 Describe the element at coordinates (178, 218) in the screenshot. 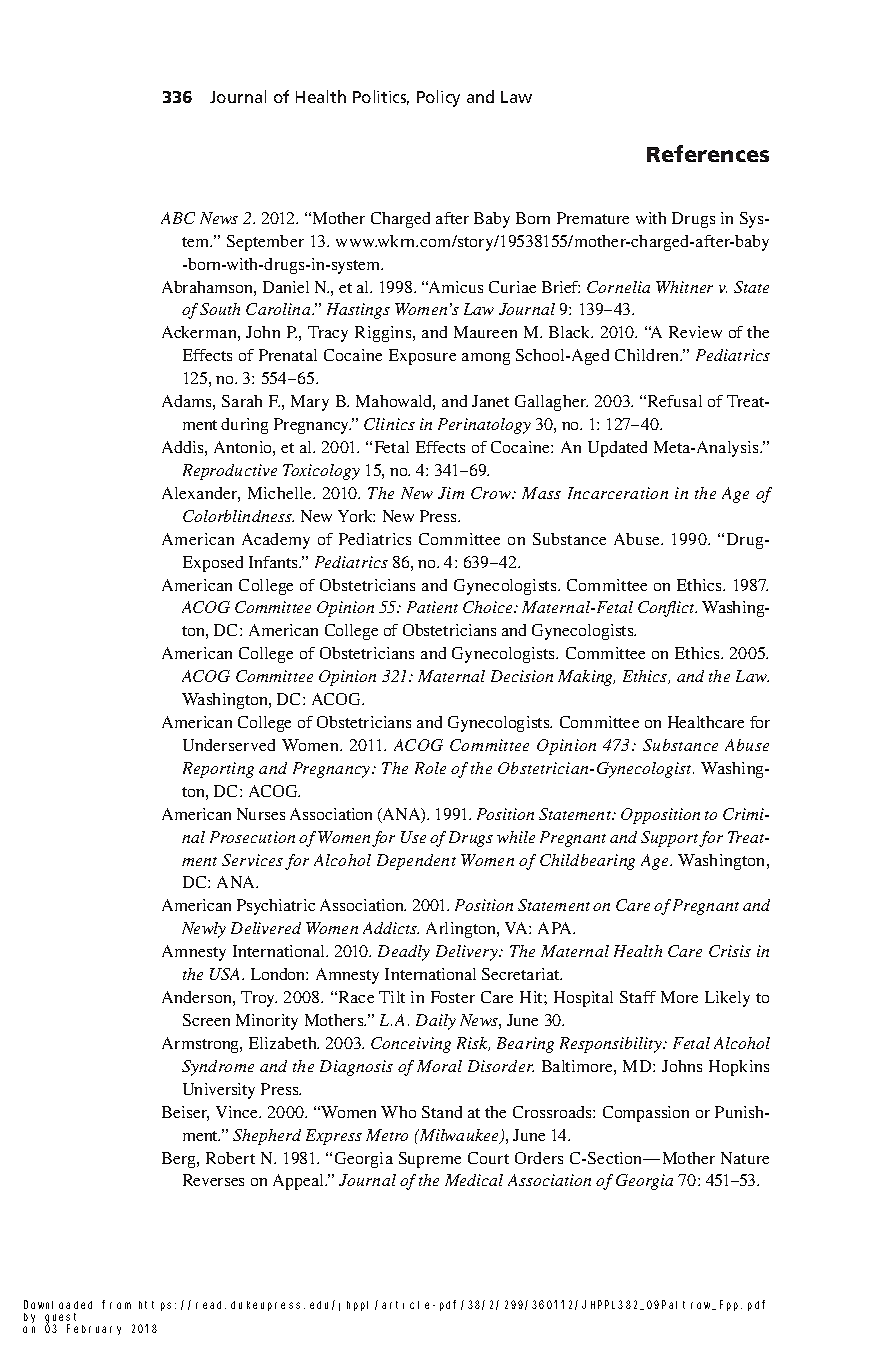

I see `ABC` at that location.
